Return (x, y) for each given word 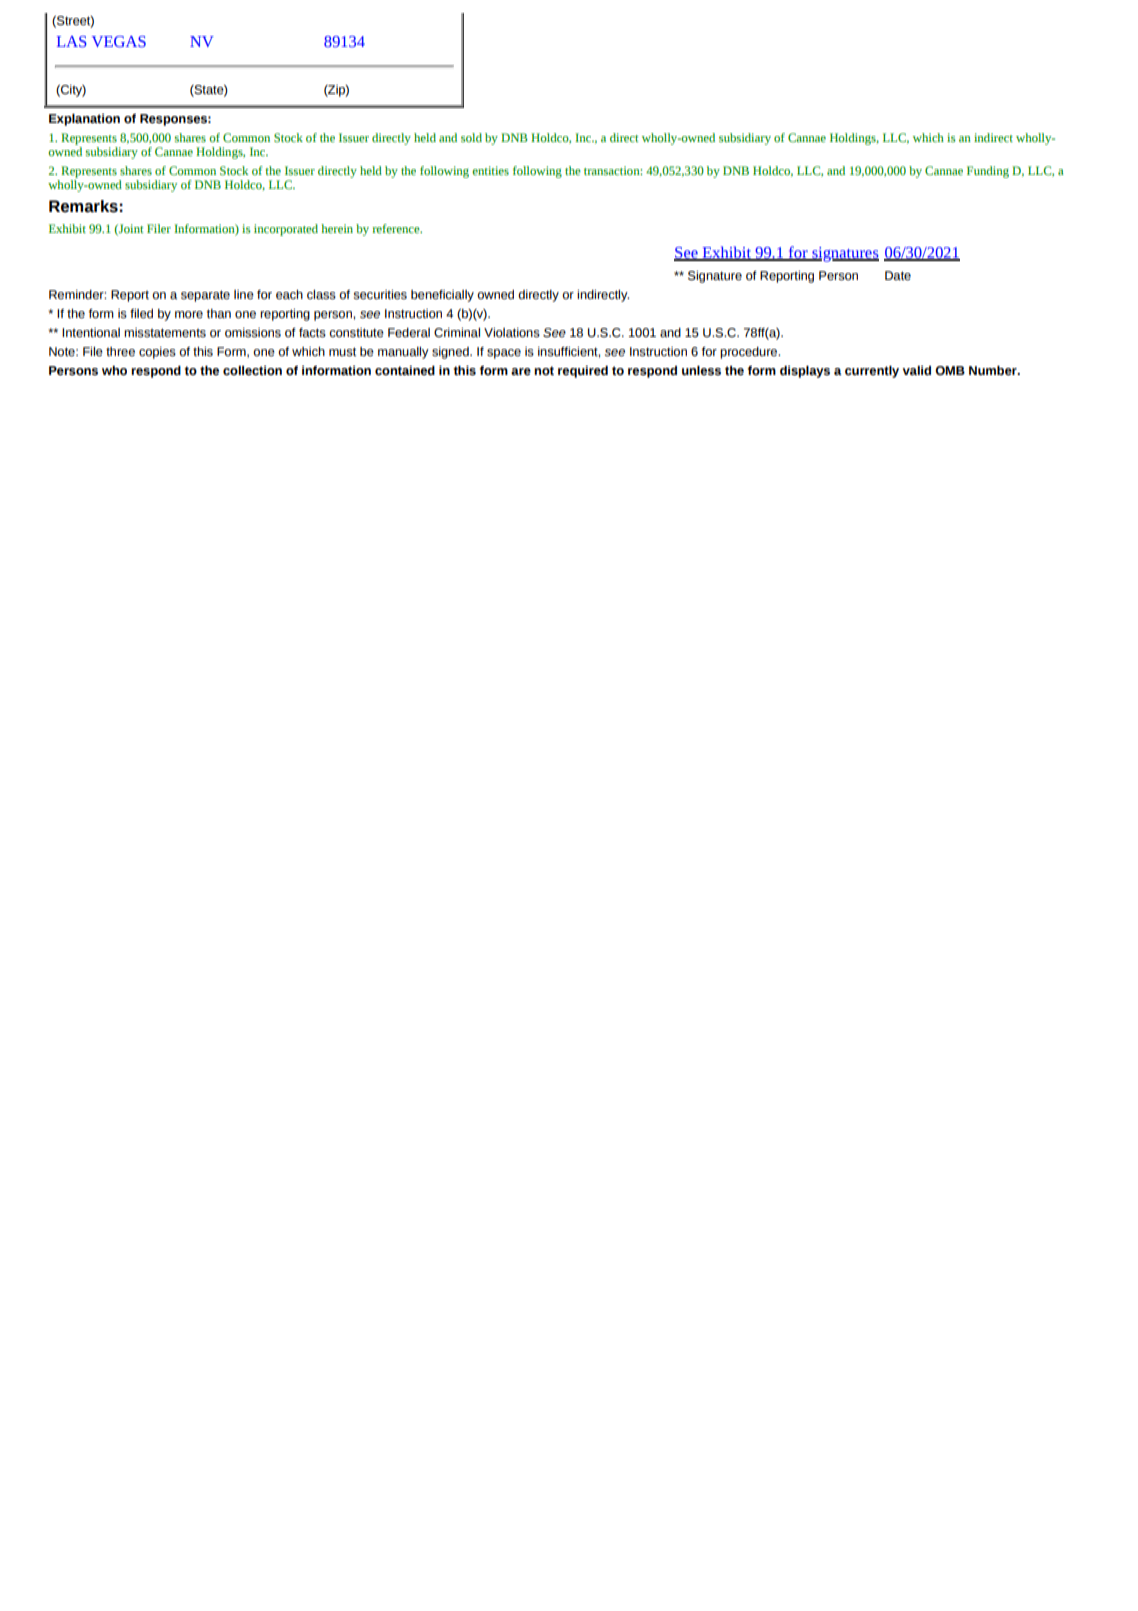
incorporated (286, 230)
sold (471, 137)
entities (490, 170)
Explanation (84, 120)
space (504, 354)
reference (397, 228)
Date (898, 276)
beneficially (442, 296)
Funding (988, 172)
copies (157, 353)
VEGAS (119, 41)
